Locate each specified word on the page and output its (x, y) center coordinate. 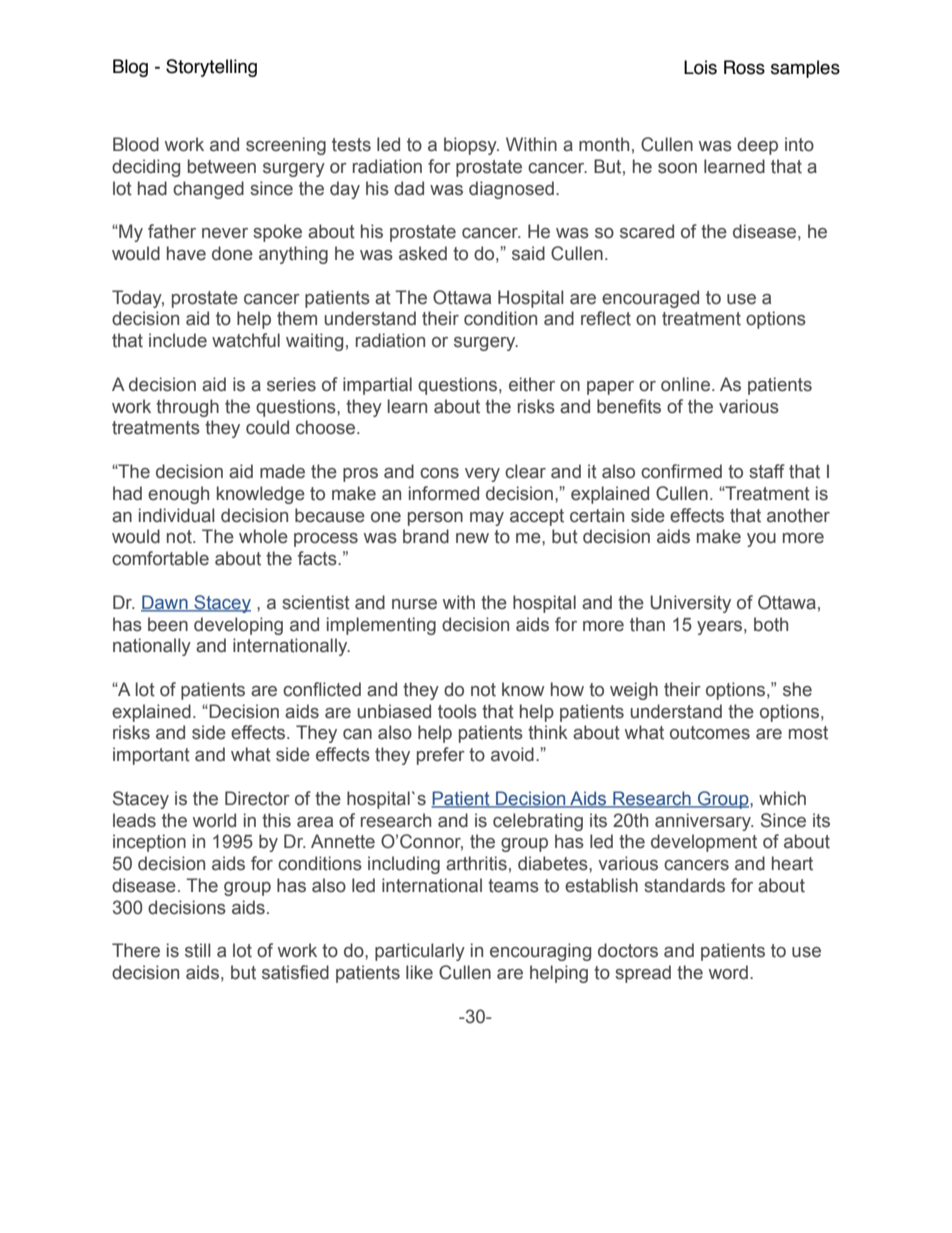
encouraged (650, 299)
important (151, 756)
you (761, 540)
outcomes (710, 733)
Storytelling (211, 68)
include (178, 340)
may (487, 519)
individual (177, 515)
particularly (420, 952)
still (198, 950)
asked (423, 253)
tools (457, 711)
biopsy (471, 146)
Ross (744, 67)
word (728, 972)
